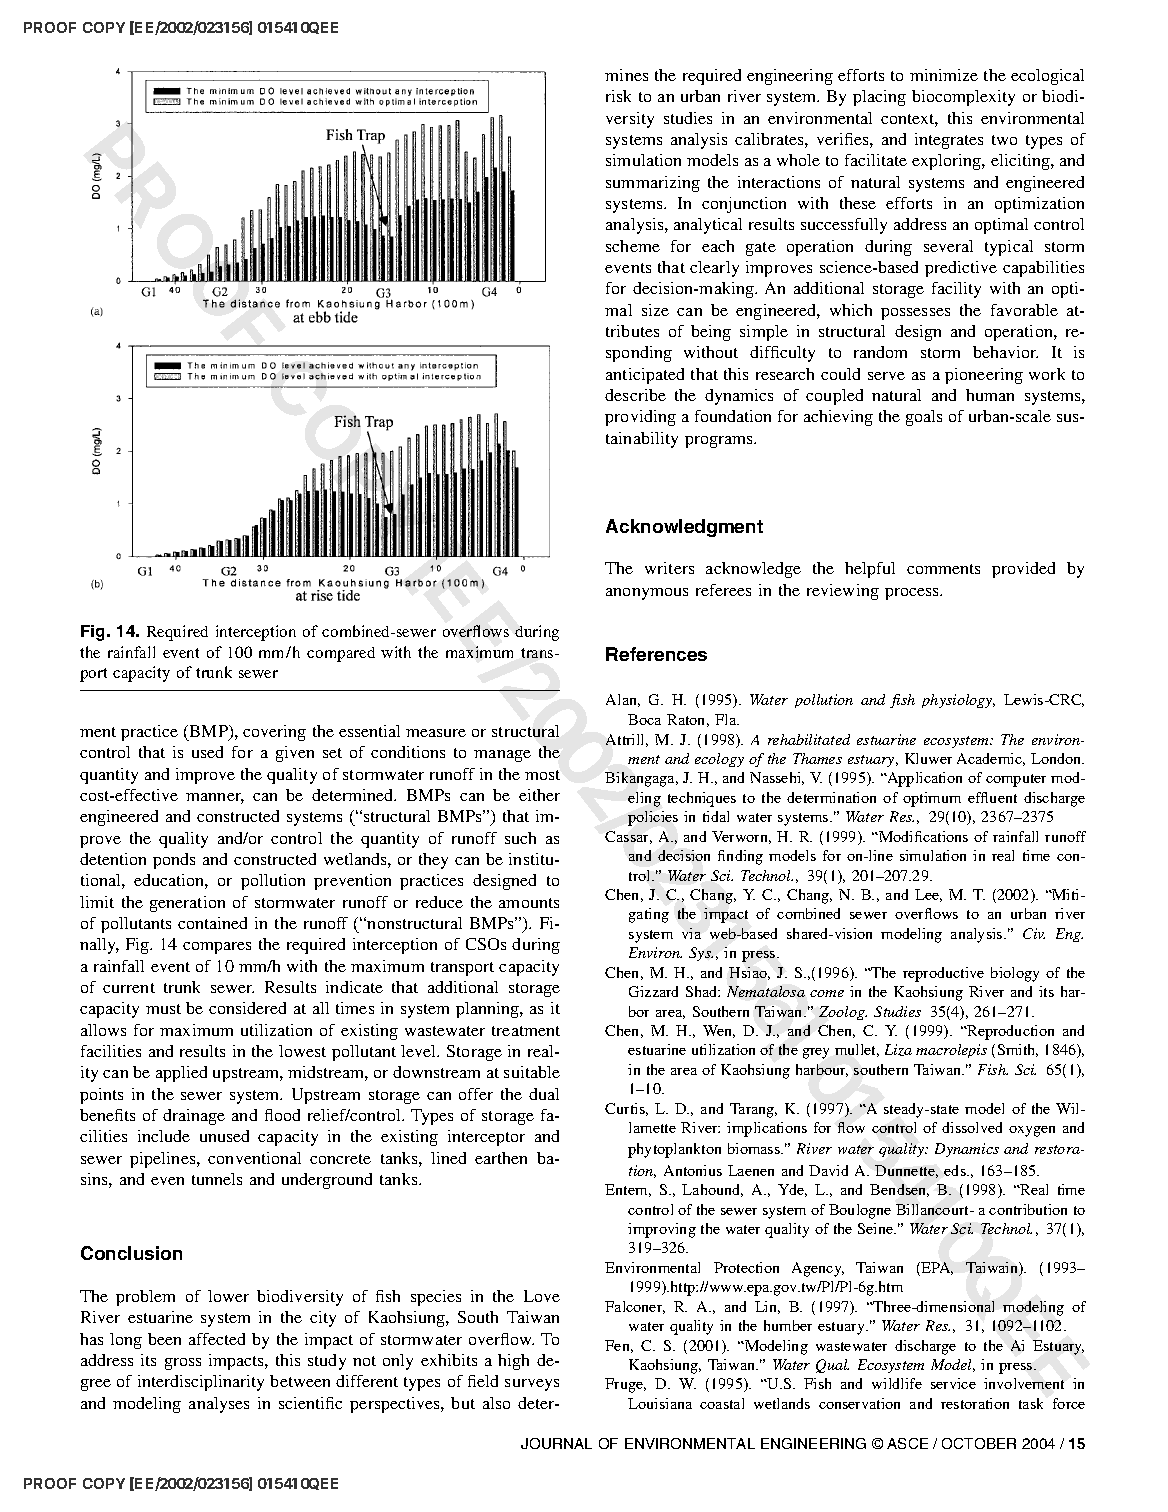 This screenshot has height=1512, width=1168. Describe the element at coordinates (963, 98) in the screenshot. I see `biocomplexity` at that location.
